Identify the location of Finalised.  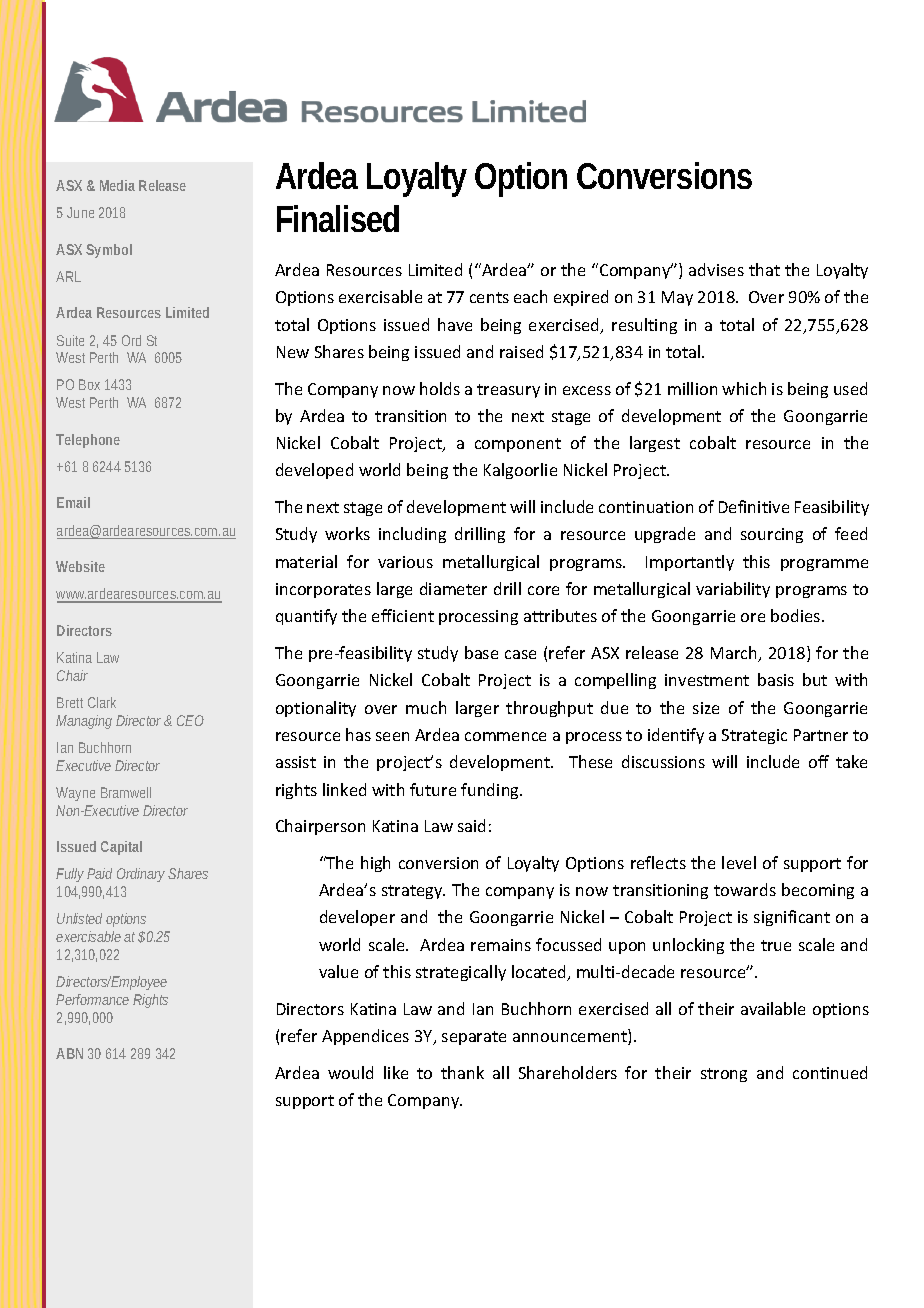
(338, 218).
